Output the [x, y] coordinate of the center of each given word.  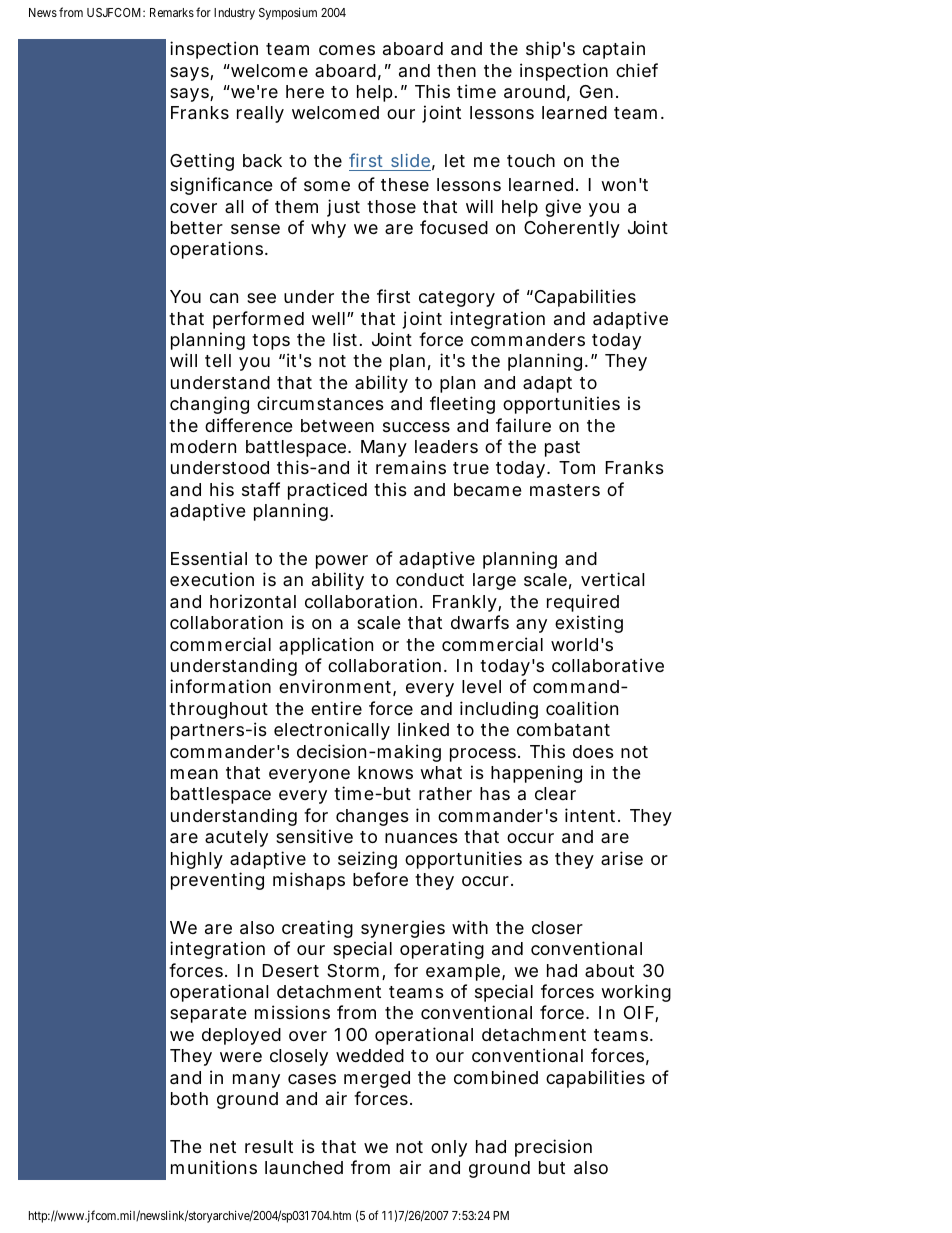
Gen [596, 91]
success [416, 427]
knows [385, 772]
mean [194, 774]
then [456, 70]
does [593, 751]
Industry [234, 14]
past [562, 449]
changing [209, 405]
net [223, 1147]
